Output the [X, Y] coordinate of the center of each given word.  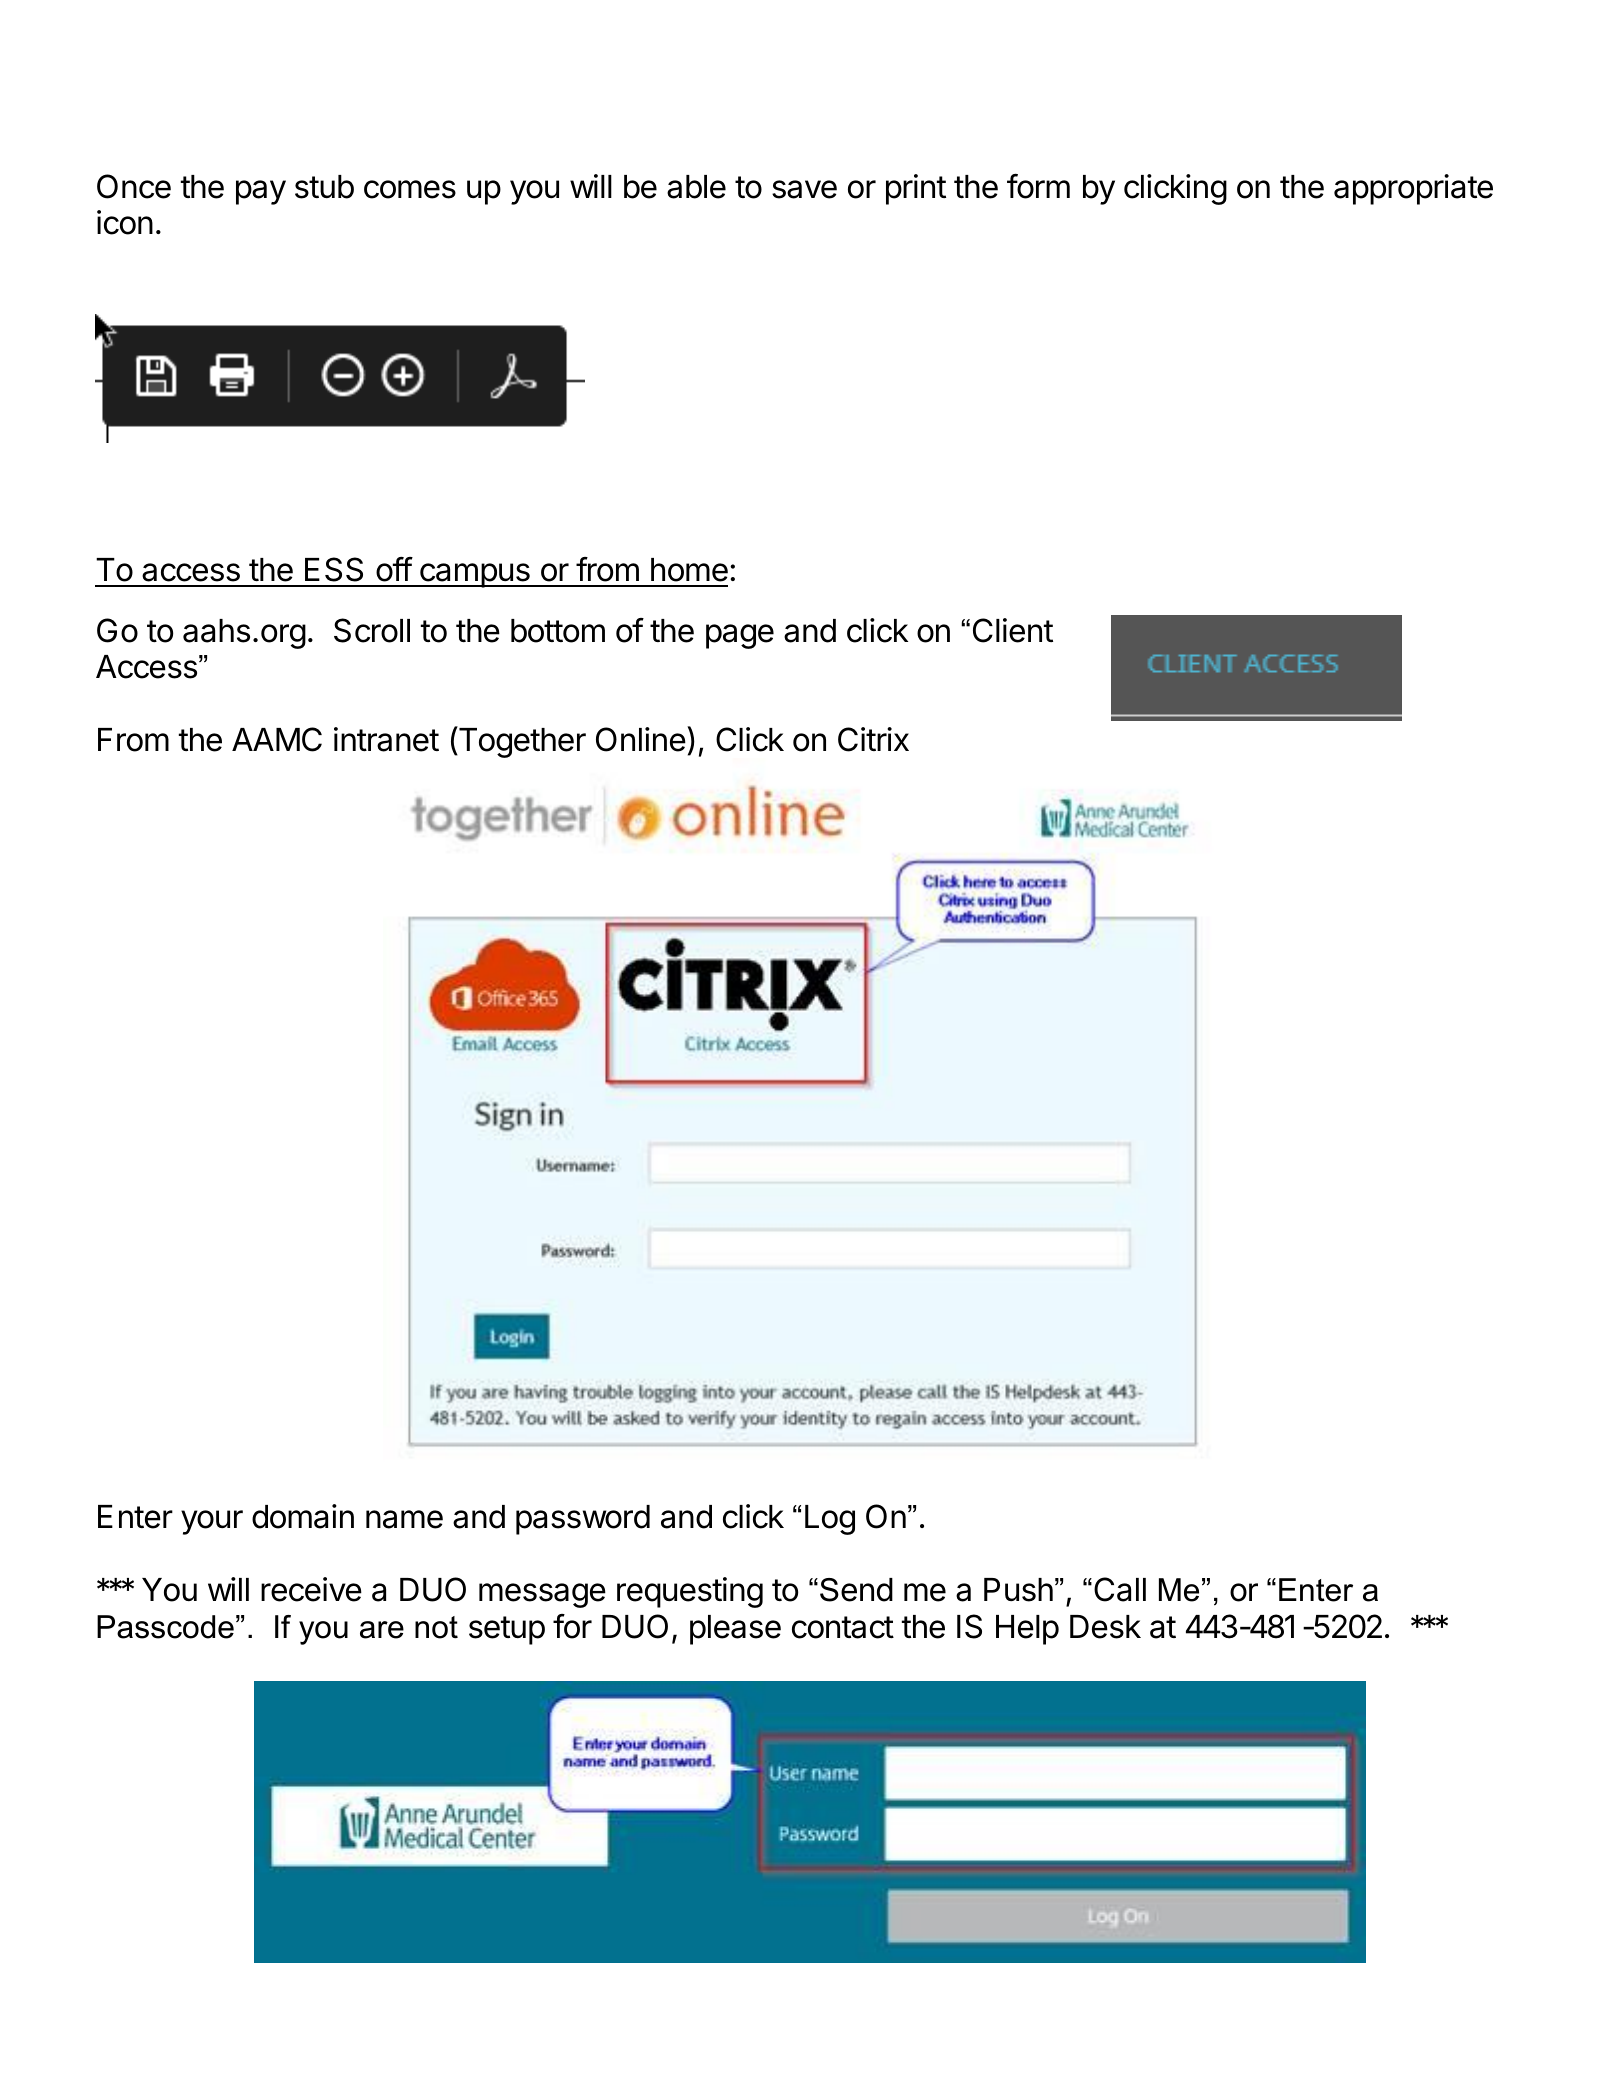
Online [641, 739]
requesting [690, 1592]
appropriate [1413, 189]
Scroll [372, 630]
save [804, 189]
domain [303, 1516]
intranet [386, 739]
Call [1120, 1589]
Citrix [873, 739]
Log [830, 1520]
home [689, 570]
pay [261, 192]
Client [1013, 630]
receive [311, 1589]
